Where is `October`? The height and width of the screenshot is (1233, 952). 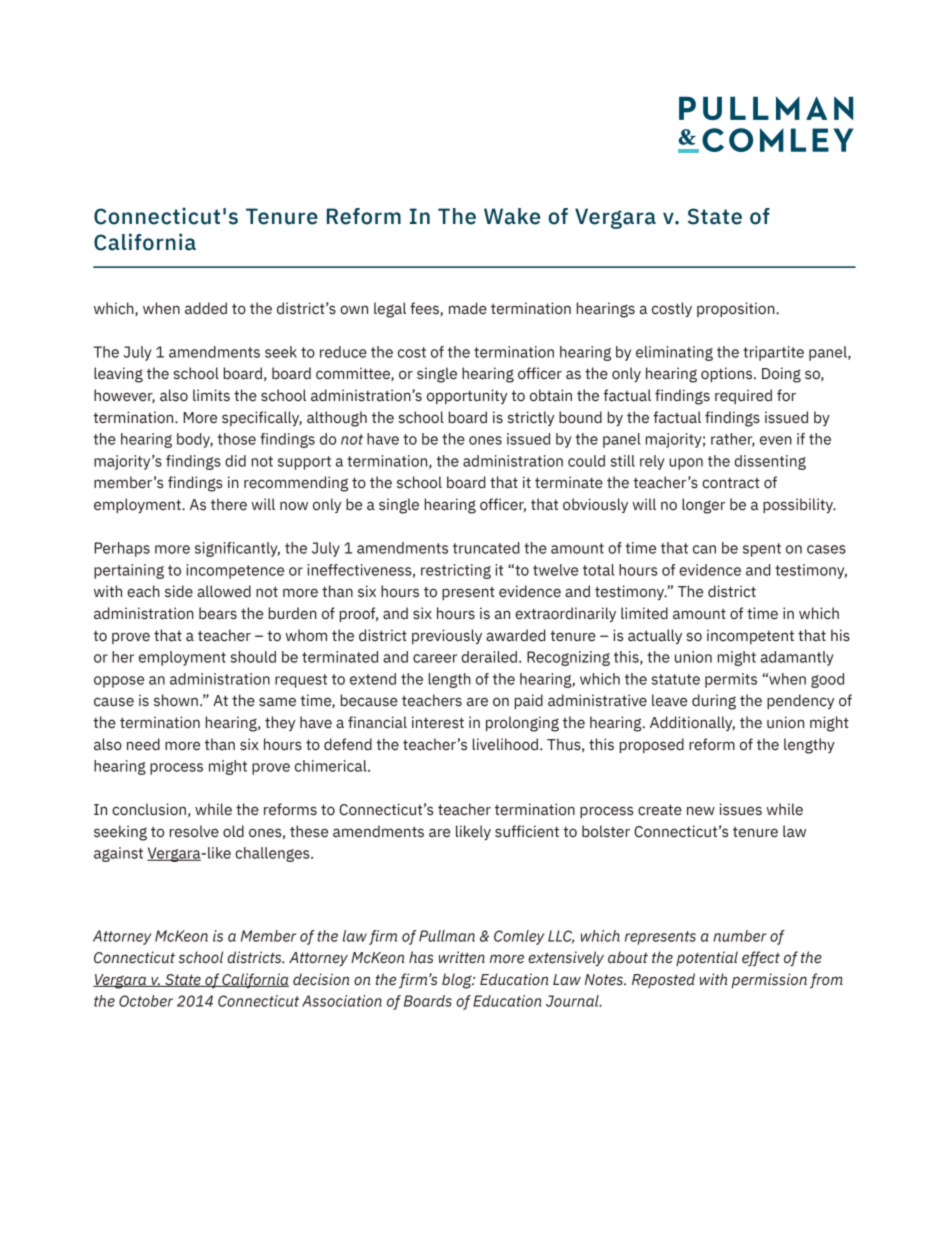 October is located at coordinates (146, 1001).
